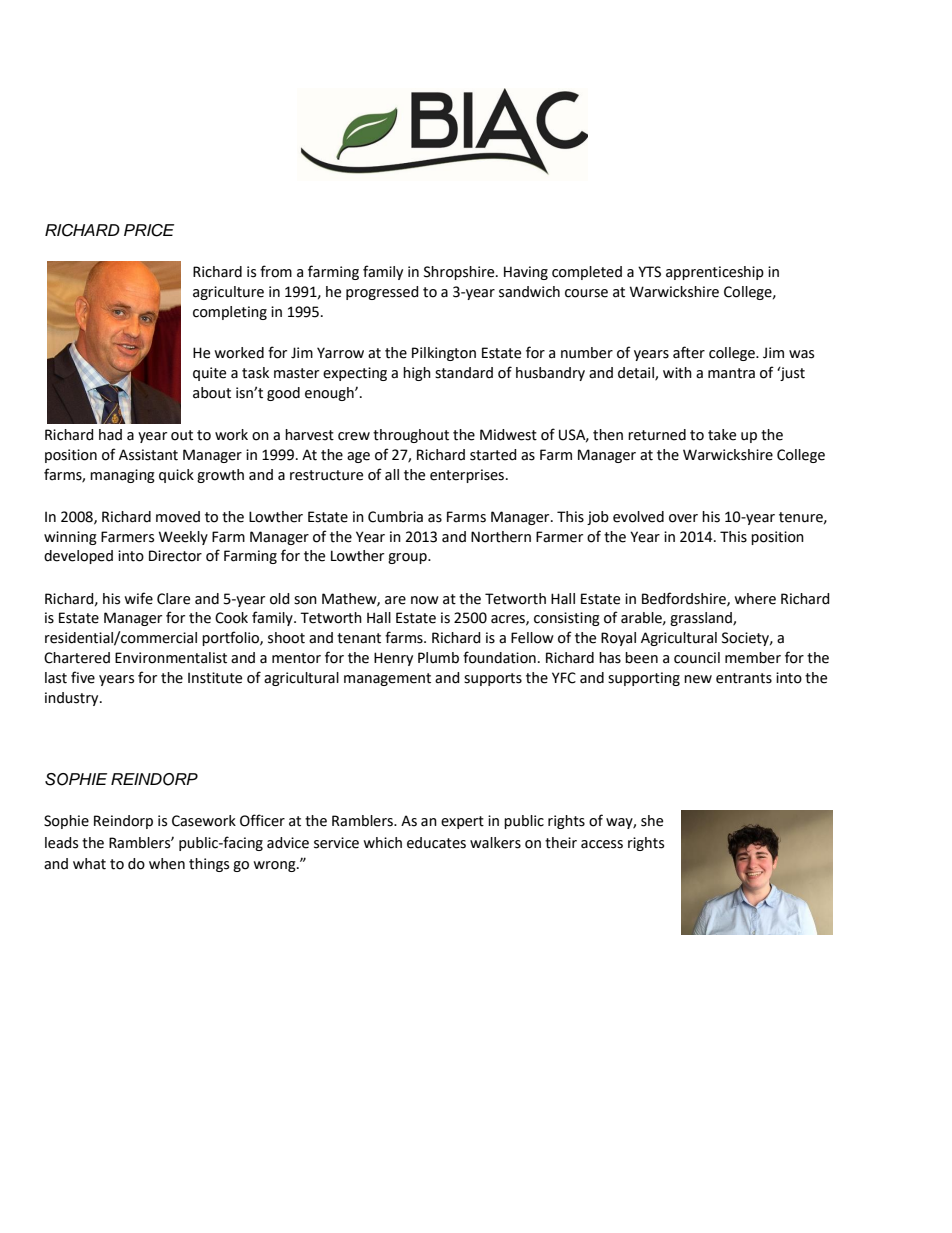  What do you see at coordinates (149, 230) in the screenshot?
I see `PRICE` at bounding box center [149, 230].
